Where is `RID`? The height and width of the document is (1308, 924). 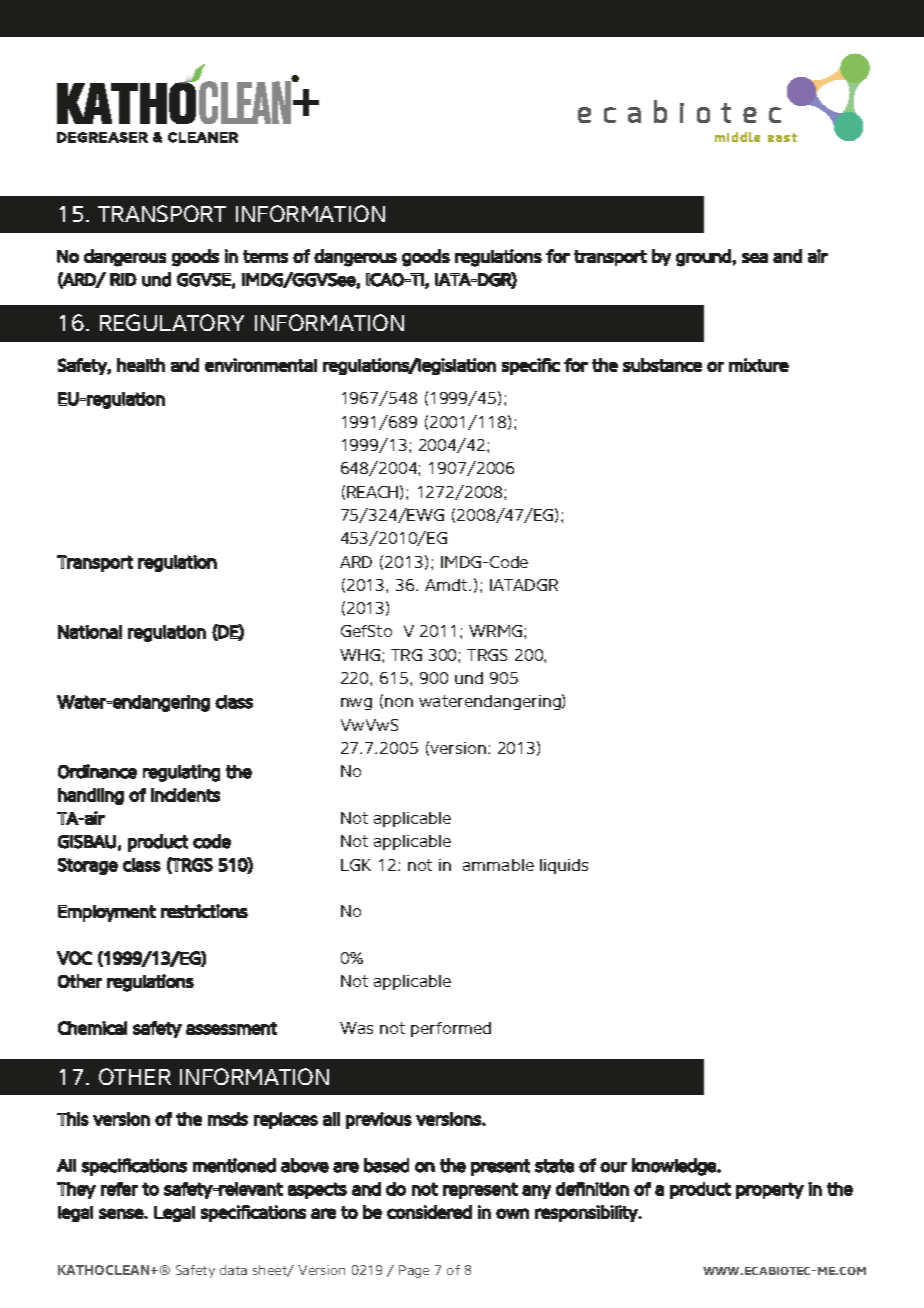
RID is located at coordinates (123, 279).
